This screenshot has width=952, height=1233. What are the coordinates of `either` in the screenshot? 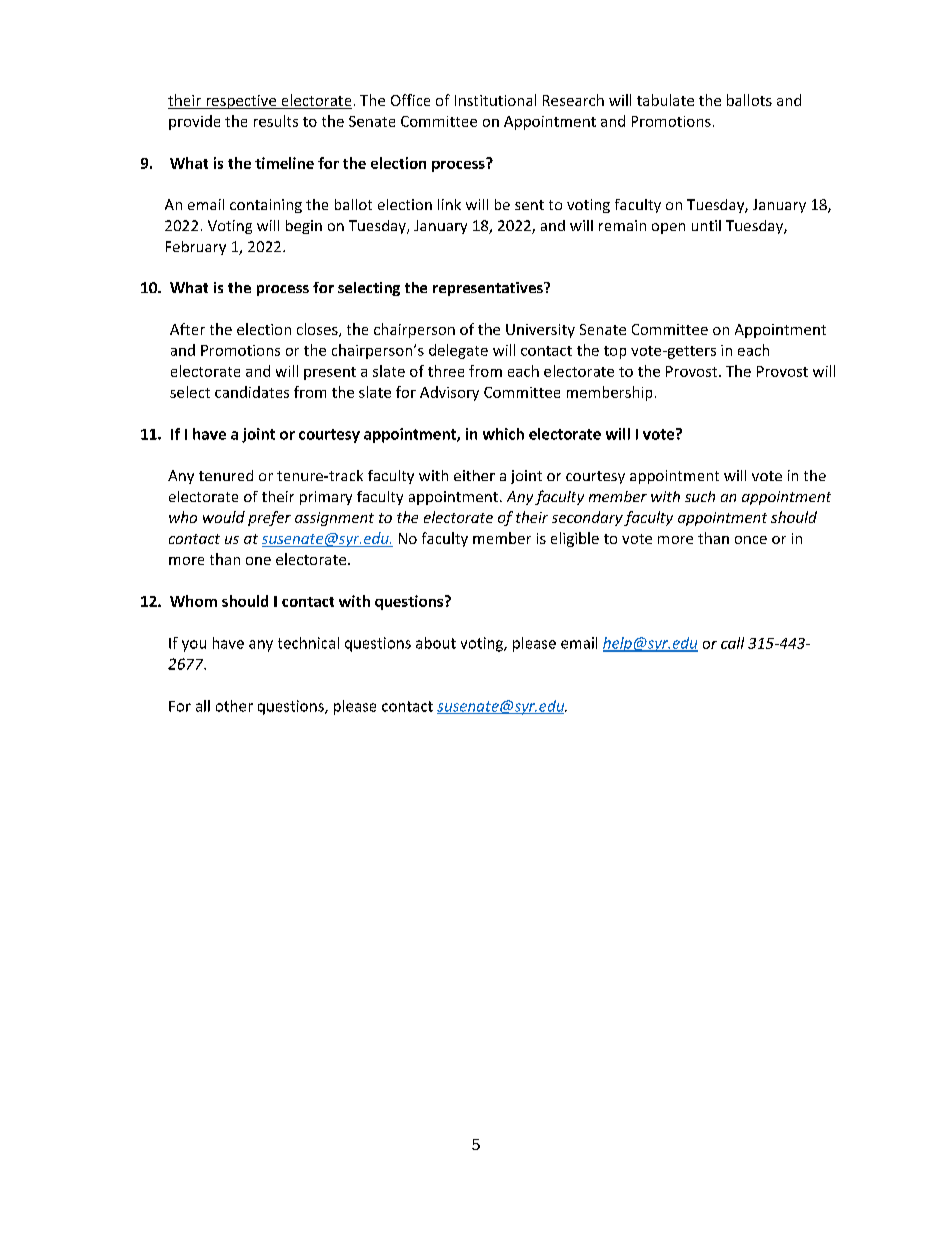 It's located at (474, 475).
